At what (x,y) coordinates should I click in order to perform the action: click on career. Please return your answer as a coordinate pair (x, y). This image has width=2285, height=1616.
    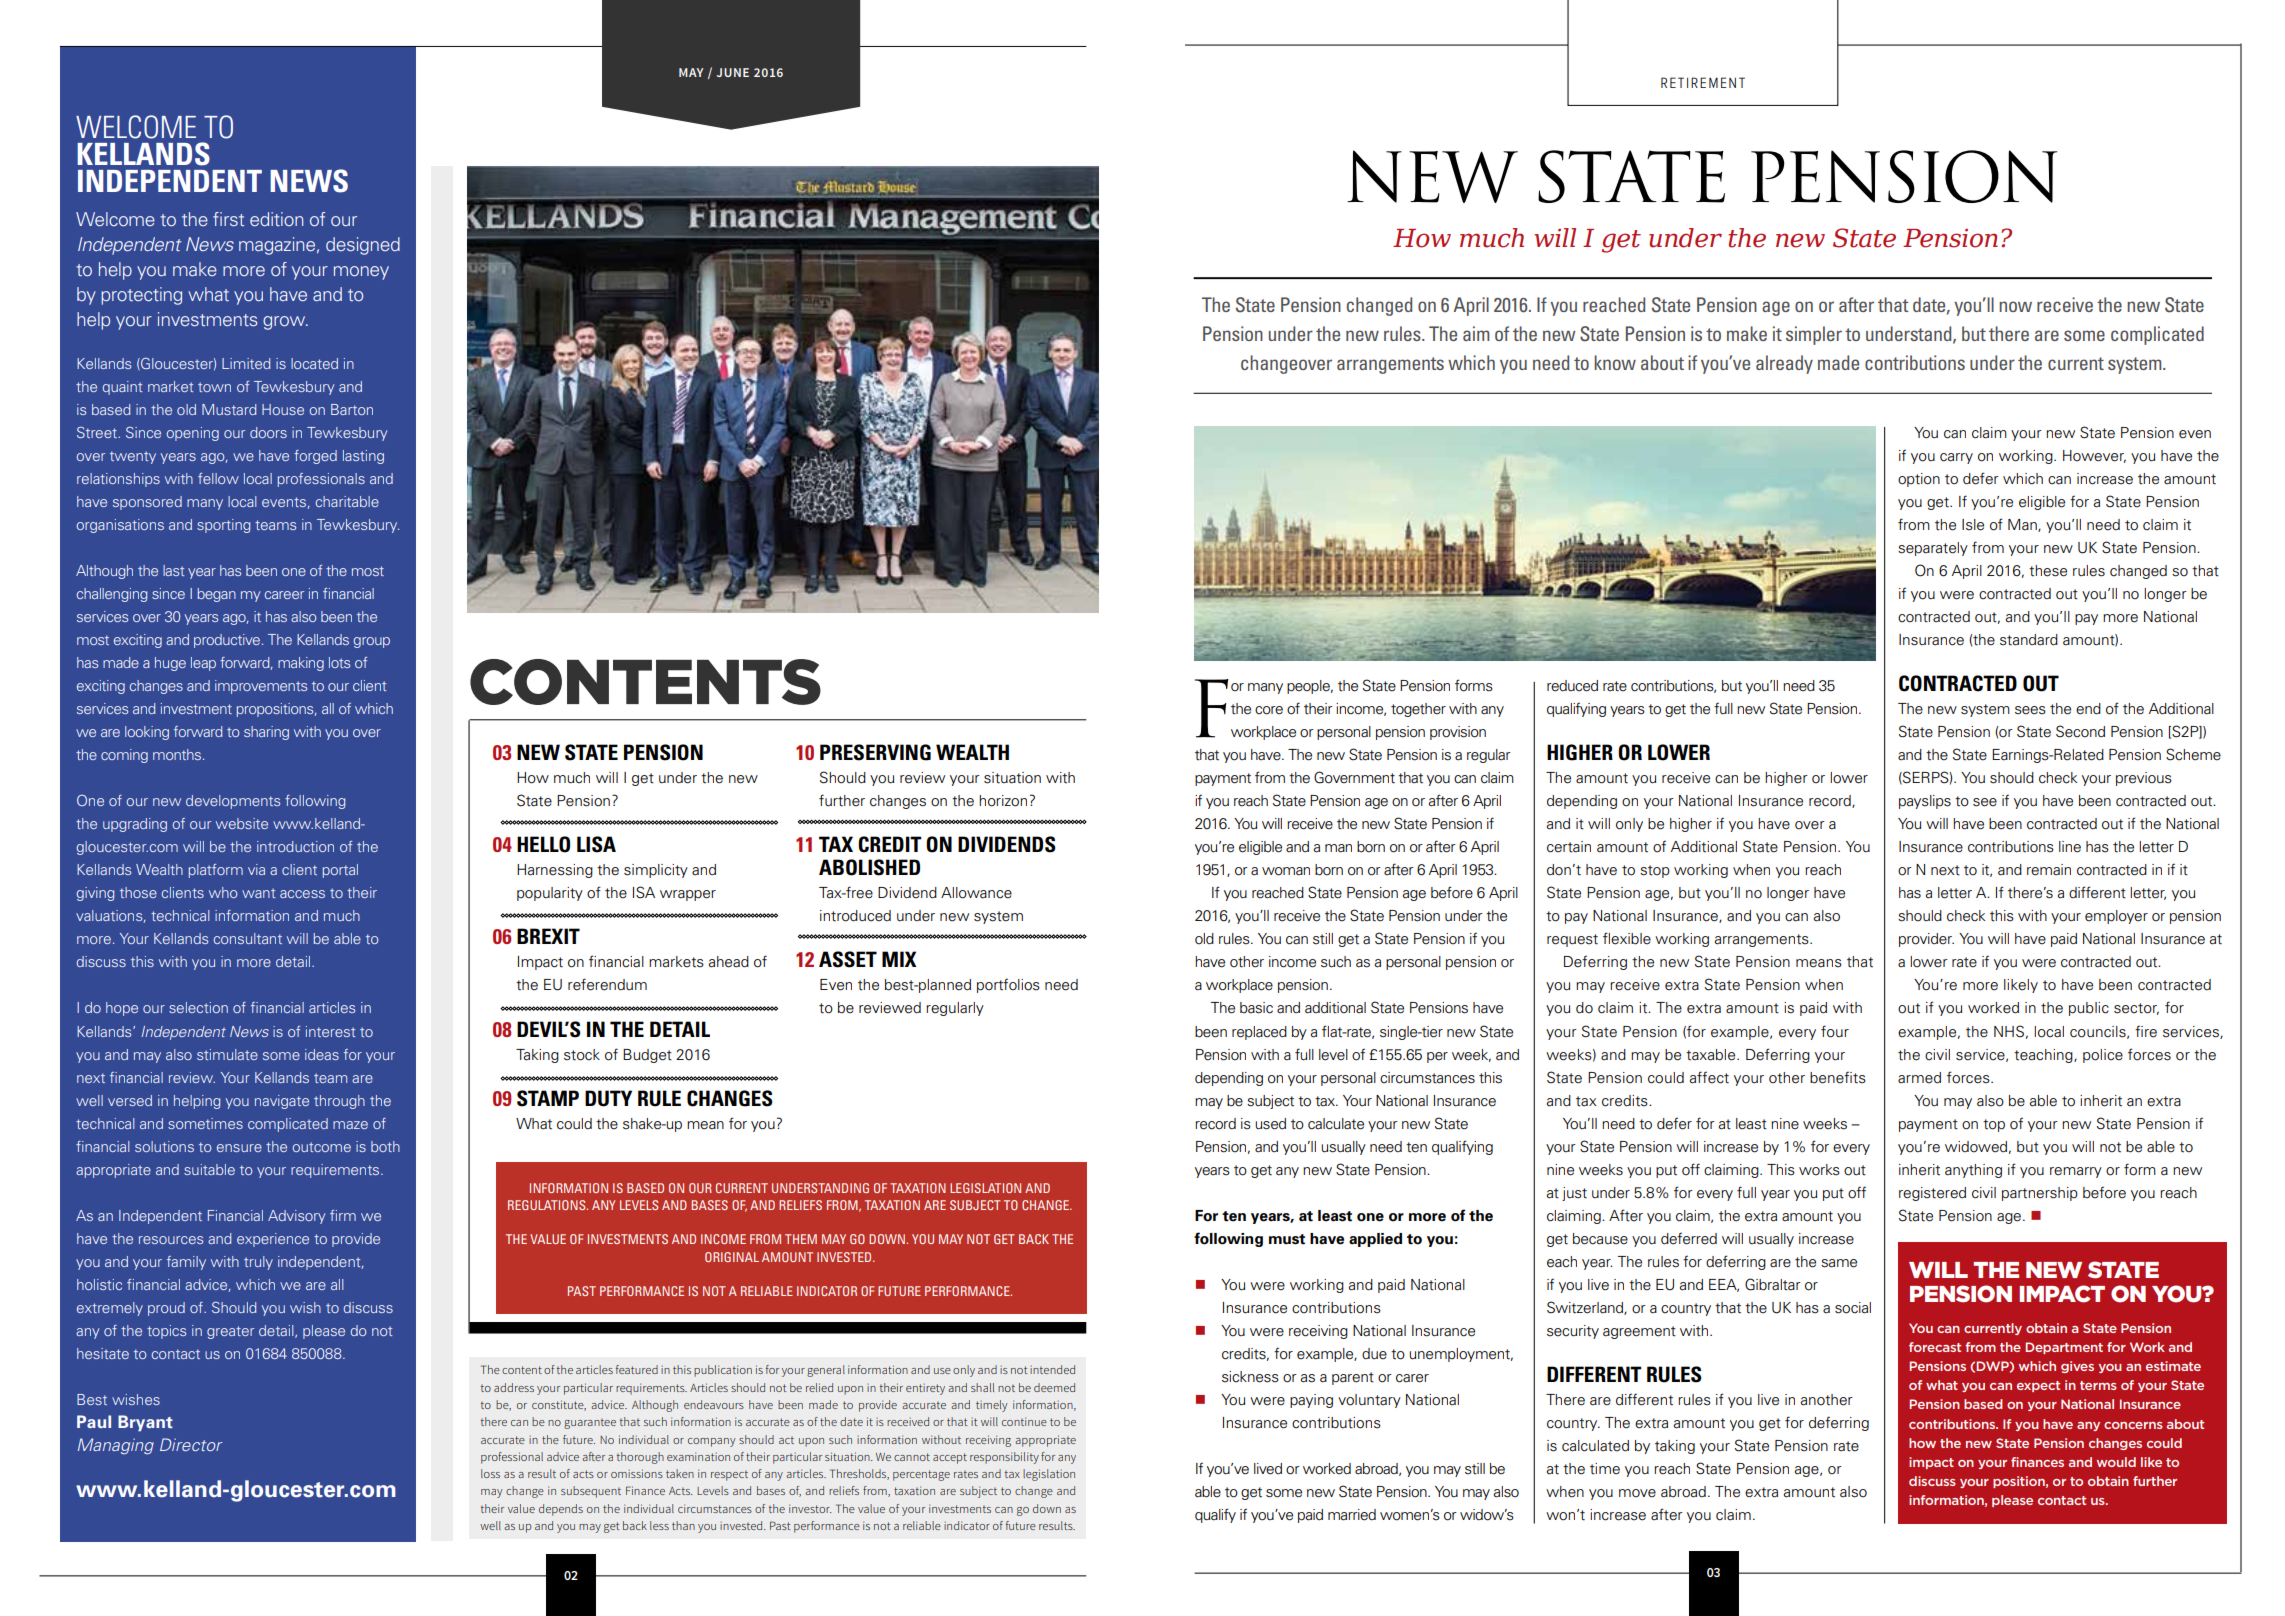
    Looking at the image, I should click on (284, 595).
